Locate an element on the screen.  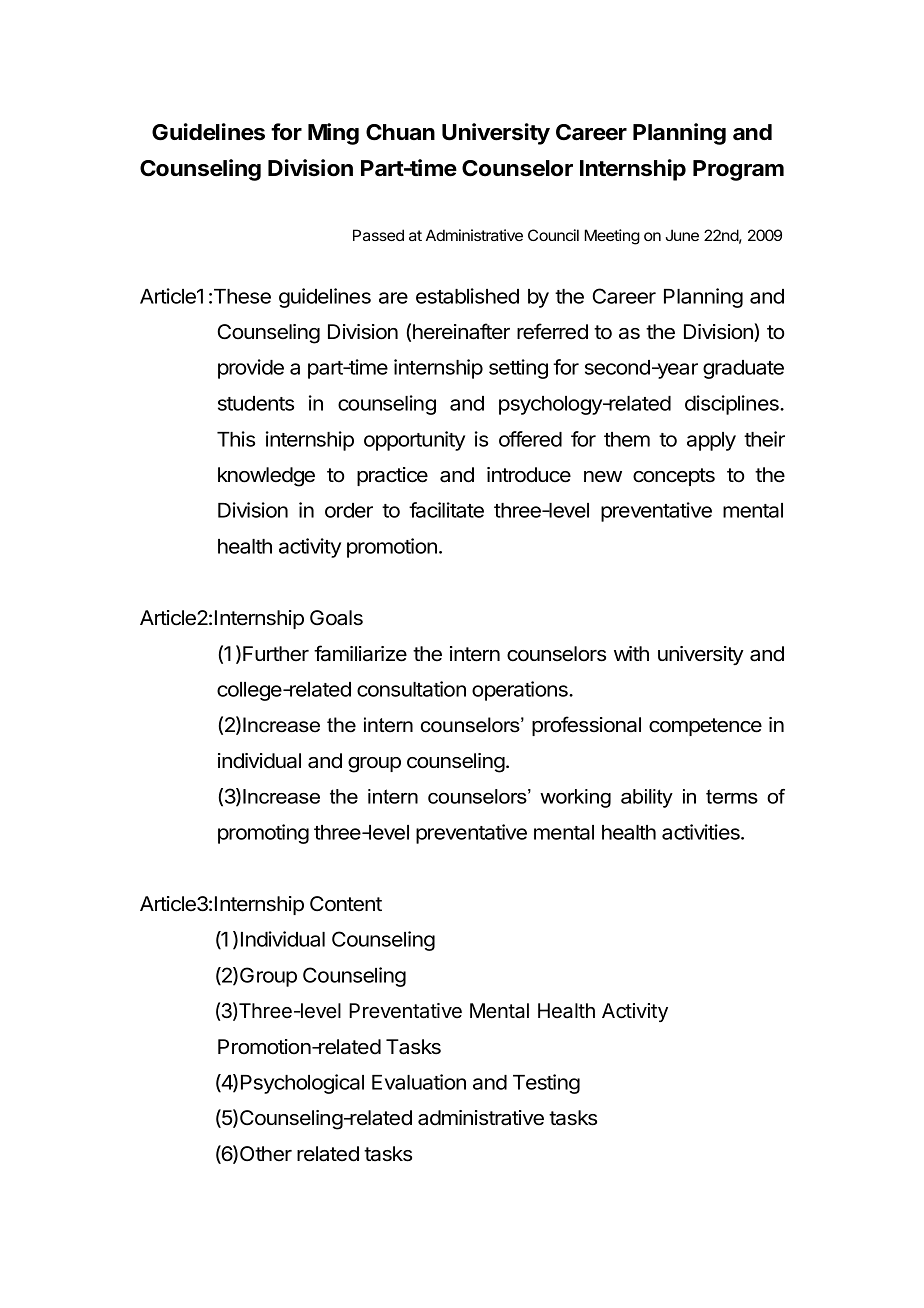
Evaluation is located at coordinates (419, 1082).
